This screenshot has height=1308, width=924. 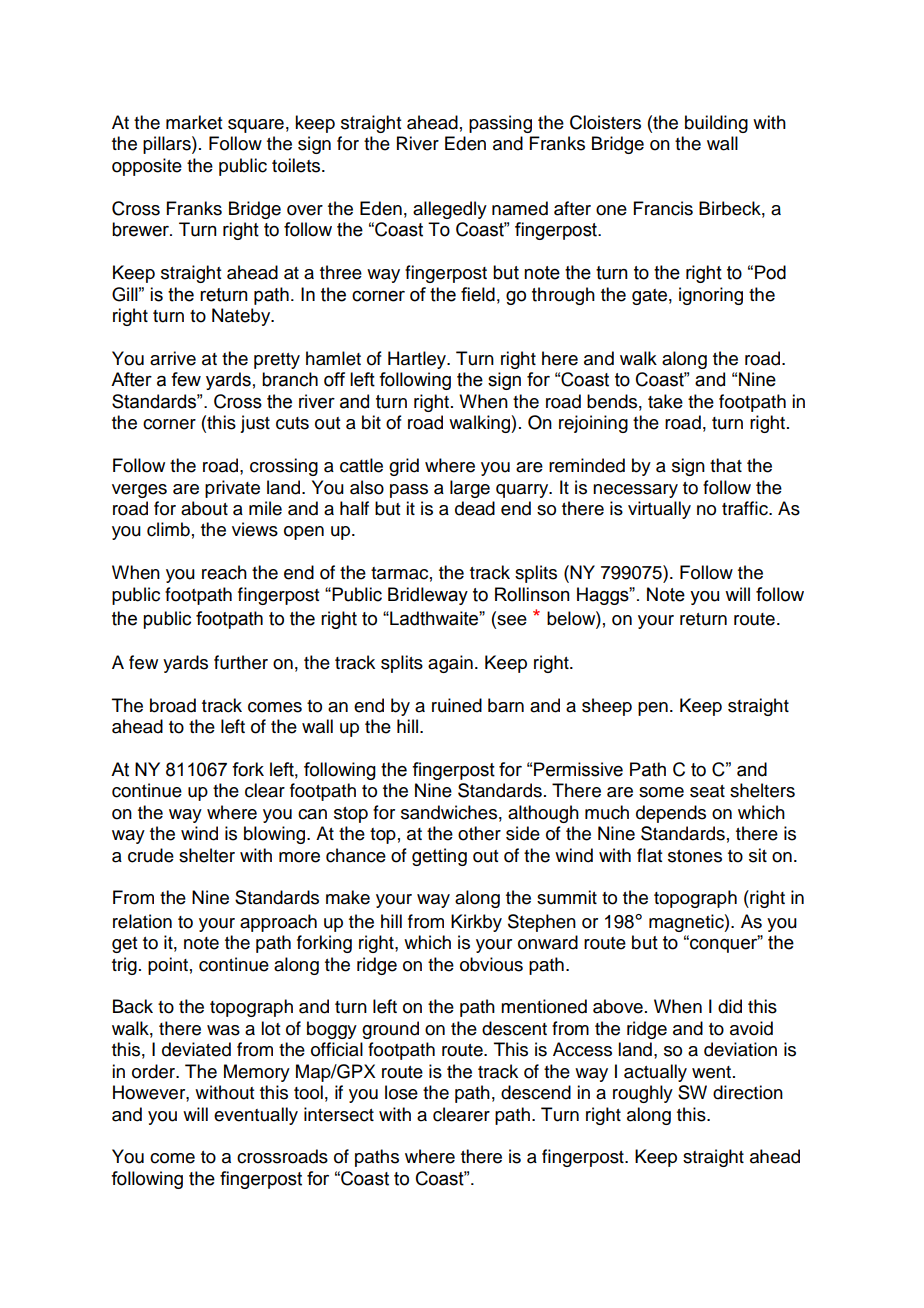 I want to click on arrive, so click(x=173, y=358).
